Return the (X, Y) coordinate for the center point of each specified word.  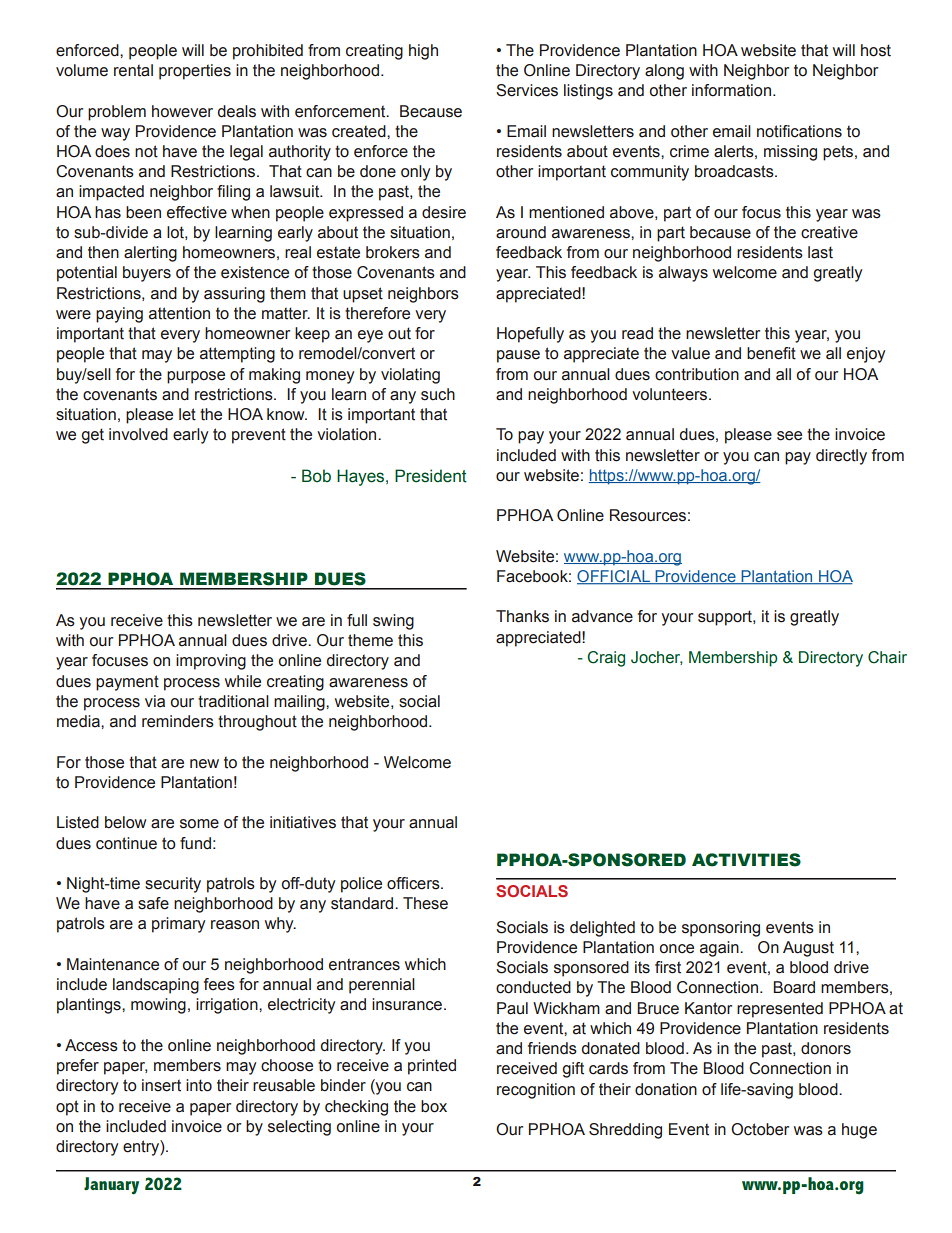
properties (195, 72)
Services (527, 90)
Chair (887, 657)
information (731, 90)
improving (211, 662)
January (111, 1186)
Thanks (522, 616)
